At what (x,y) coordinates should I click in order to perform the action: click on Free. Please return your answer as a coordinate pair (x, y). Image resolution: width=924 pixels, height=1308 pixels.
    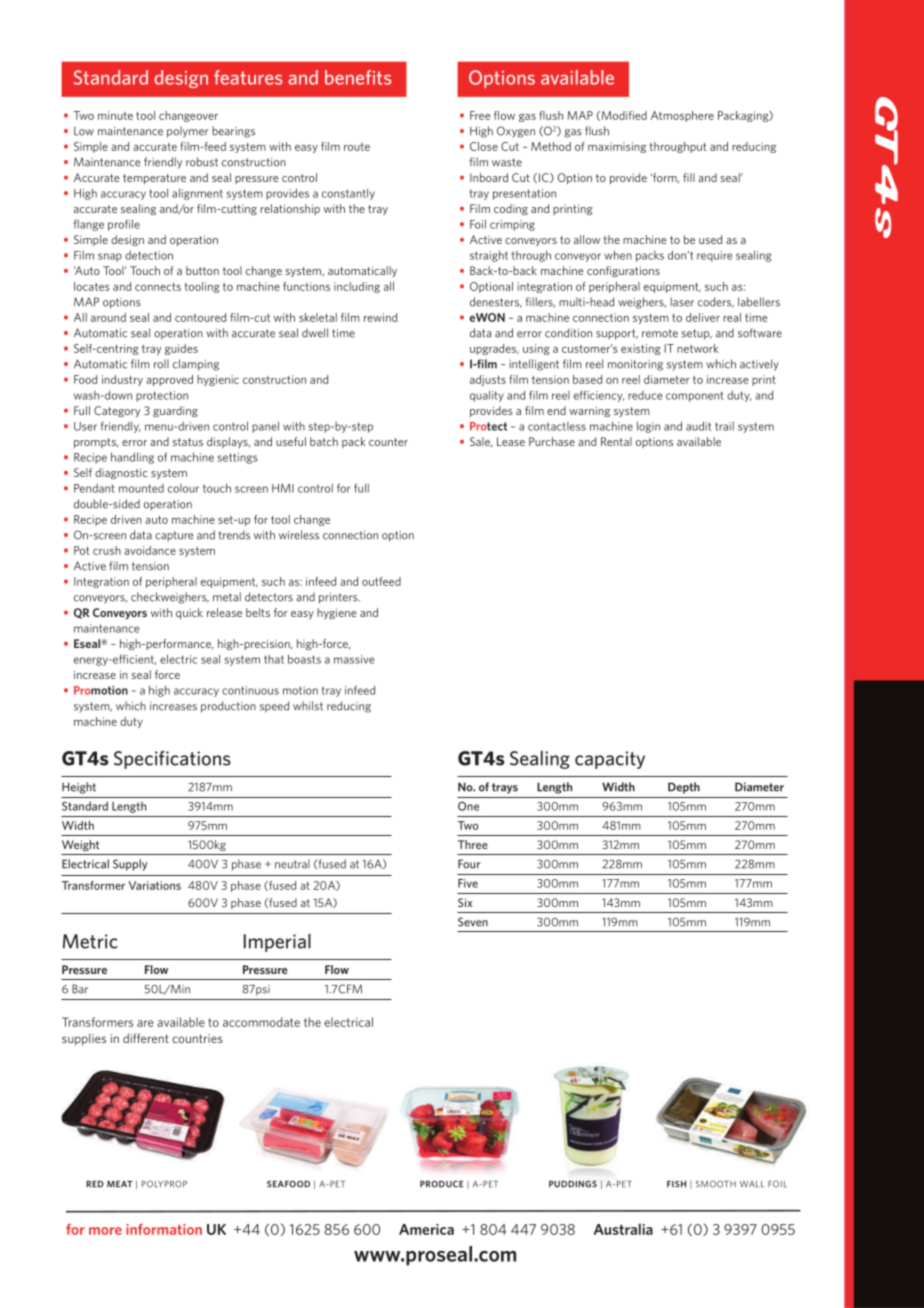
    Looking at the image, I should click on (480, 115).
